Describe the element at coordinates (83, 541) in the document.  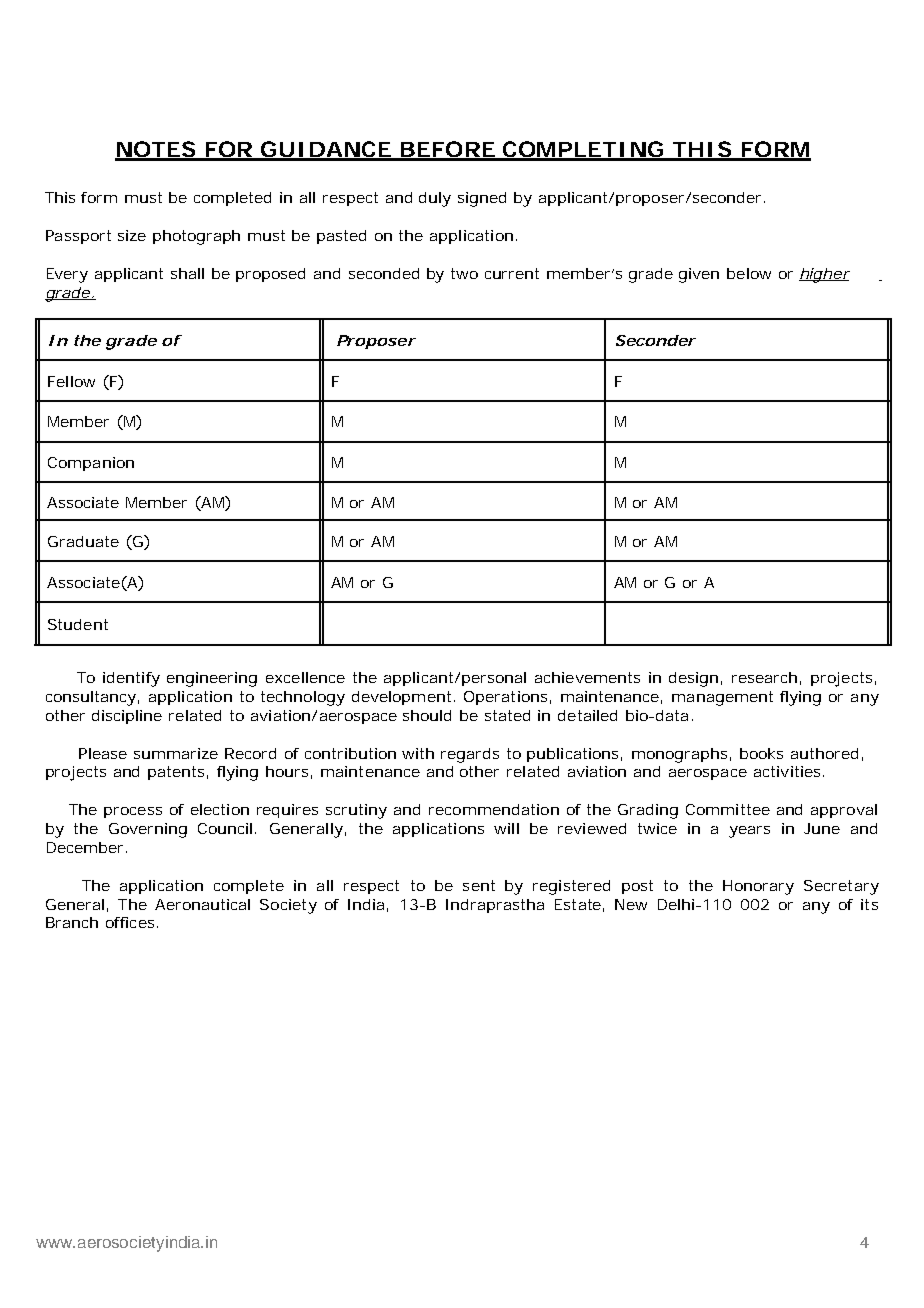
I see `Graduate` at that location.
